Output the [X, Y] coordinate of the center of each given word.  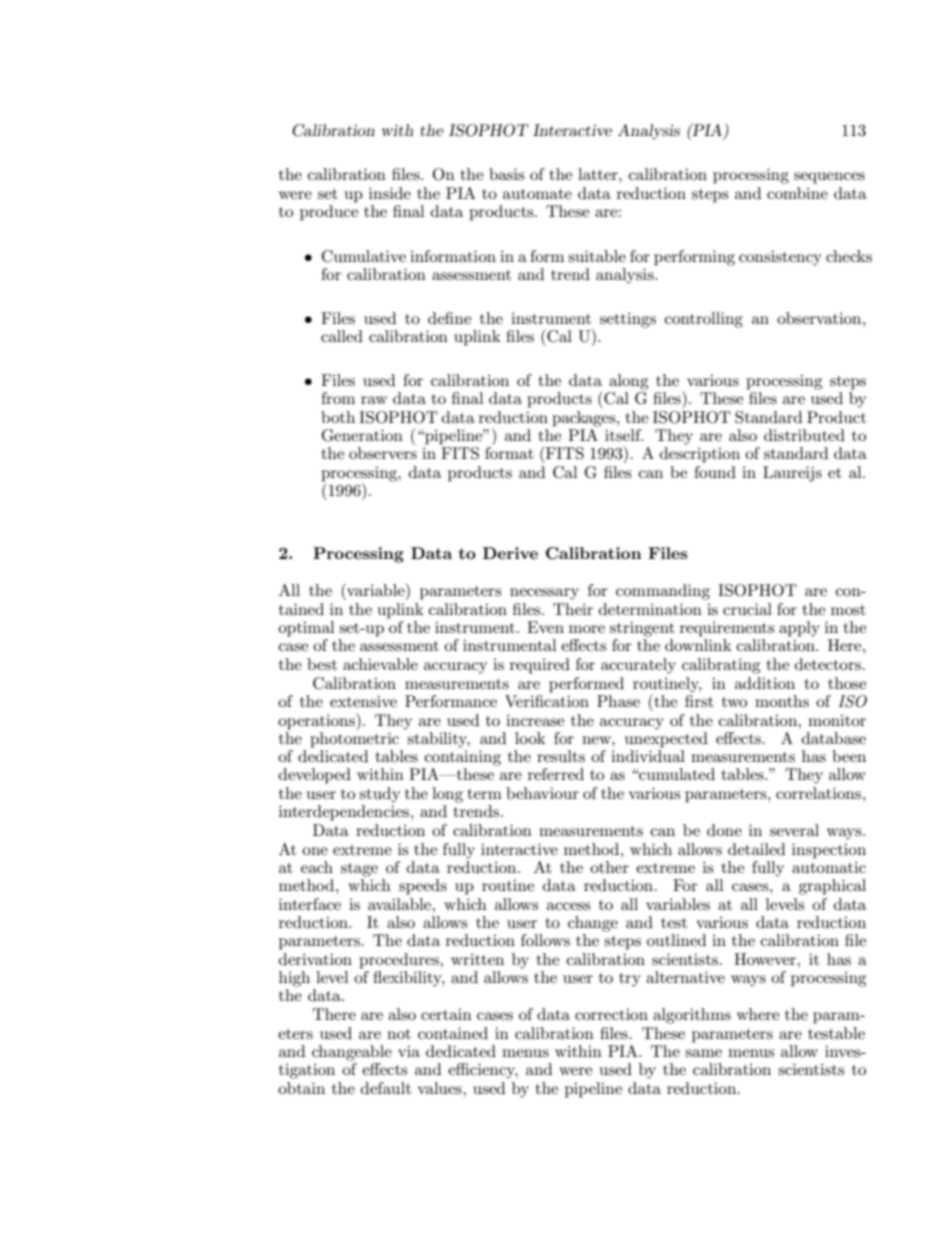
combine [797, 193]
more [587, 629]
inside [390, 193]
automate [537, 194]
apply [799, 629]
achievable [380, 664]
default [386, 1088]
